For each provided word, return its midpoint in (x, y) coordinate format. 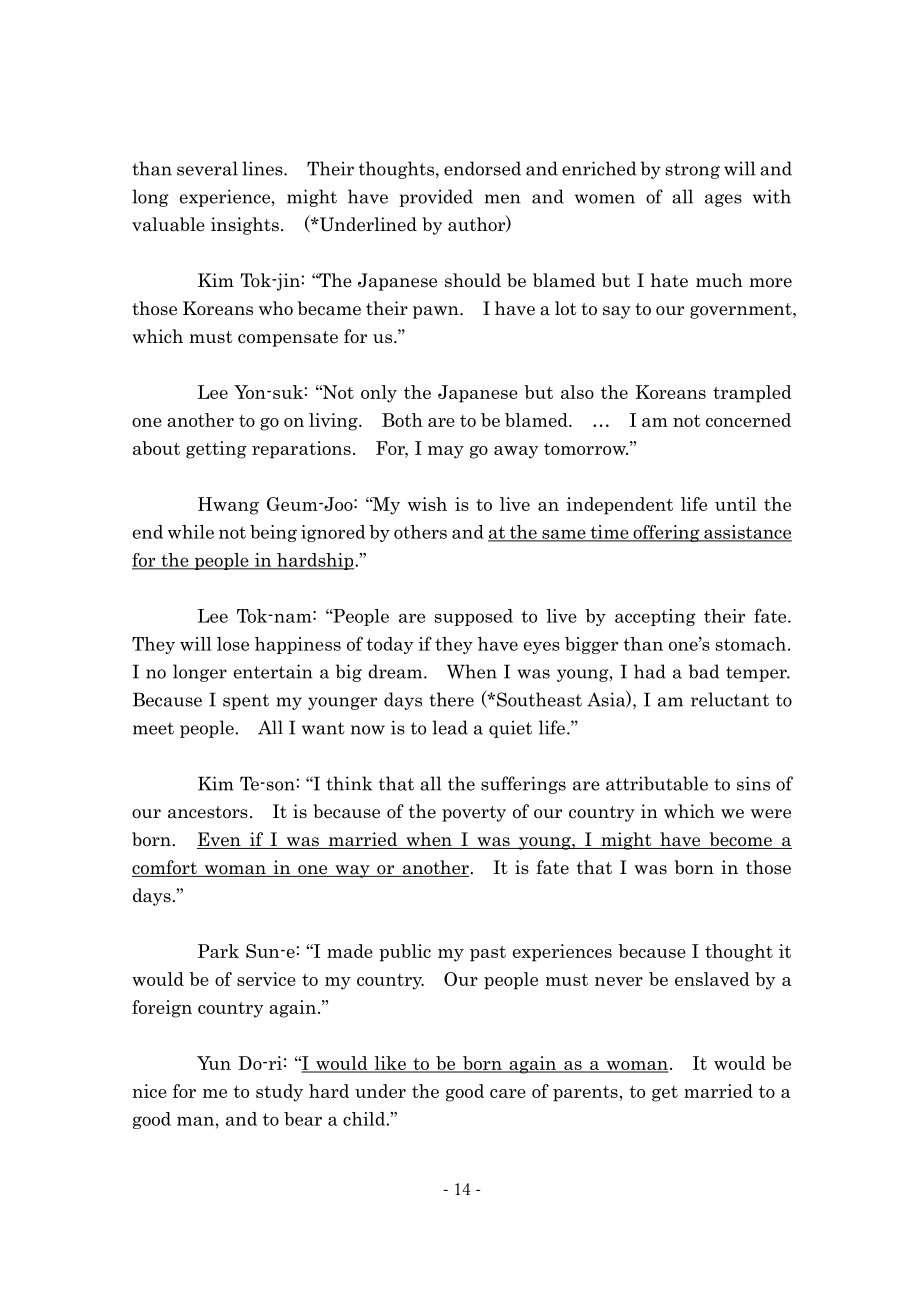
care (508, 1093)
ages (723, 200)
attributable (657, 783)
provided (436, 198)
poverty (474, 814)
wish (427, 504)
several (207, 168)
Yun (214, 1063)
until (735, 504)
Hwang (228, 506)
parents (585, 1094)
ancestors (208, 812)
